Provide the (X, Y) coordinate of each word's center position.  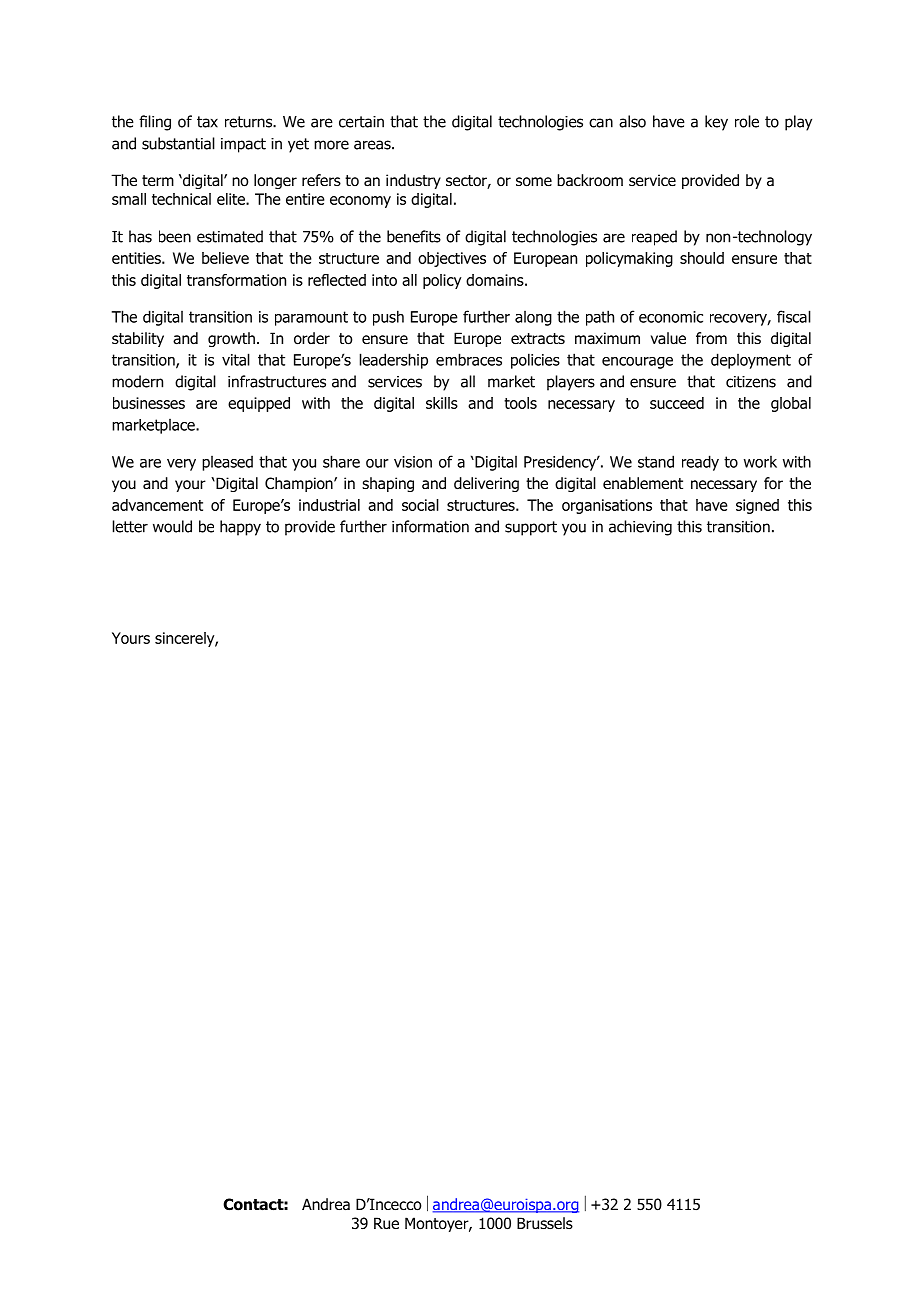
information (430, 526)
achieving (640, 528)
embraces (469, 359)
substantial (178, 143)
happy (240, 528)
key (716, 123)
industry (413, 181)
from (711, 338)
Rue (386, 1223)
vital (236, 359)
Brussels (545, 1223)
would (172, 526)
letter (130, 526)
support (531, 528)
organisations (607, 506)
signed (757, 506)
